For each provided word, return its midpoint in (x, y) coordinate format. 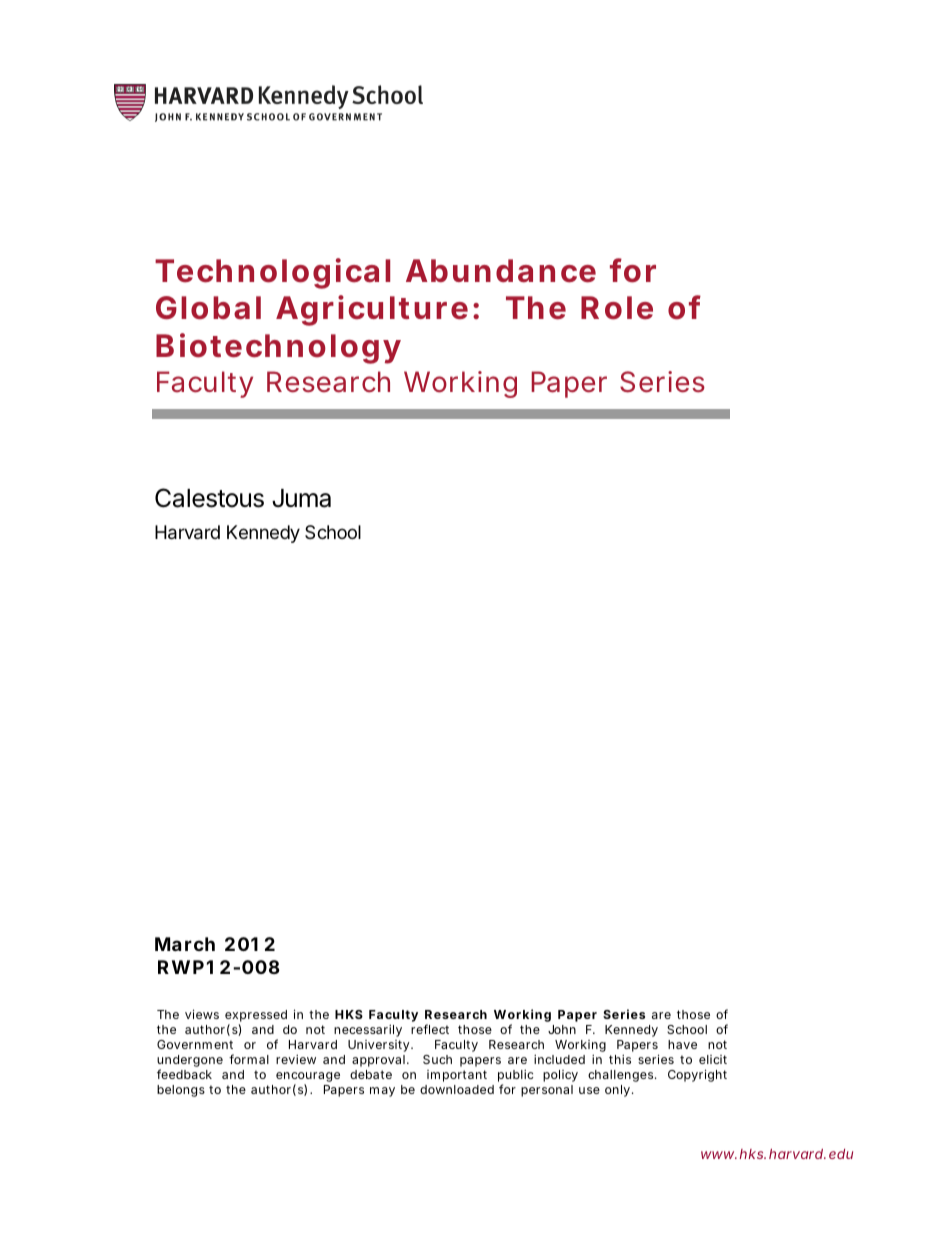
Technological (272, 273)
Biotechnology (278, 348)
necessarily (368, 1030)
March (185, 944)
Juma (301, 498)
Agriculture (372, 310)
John (562, 1029)
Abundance (501, 271)
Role (617, 308)
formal (249, 1059)
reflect (430, 1029)
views (202, 1014)
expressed (256, 1016)
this (620, 1059)
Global (208, 308)
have (682, 1044)
